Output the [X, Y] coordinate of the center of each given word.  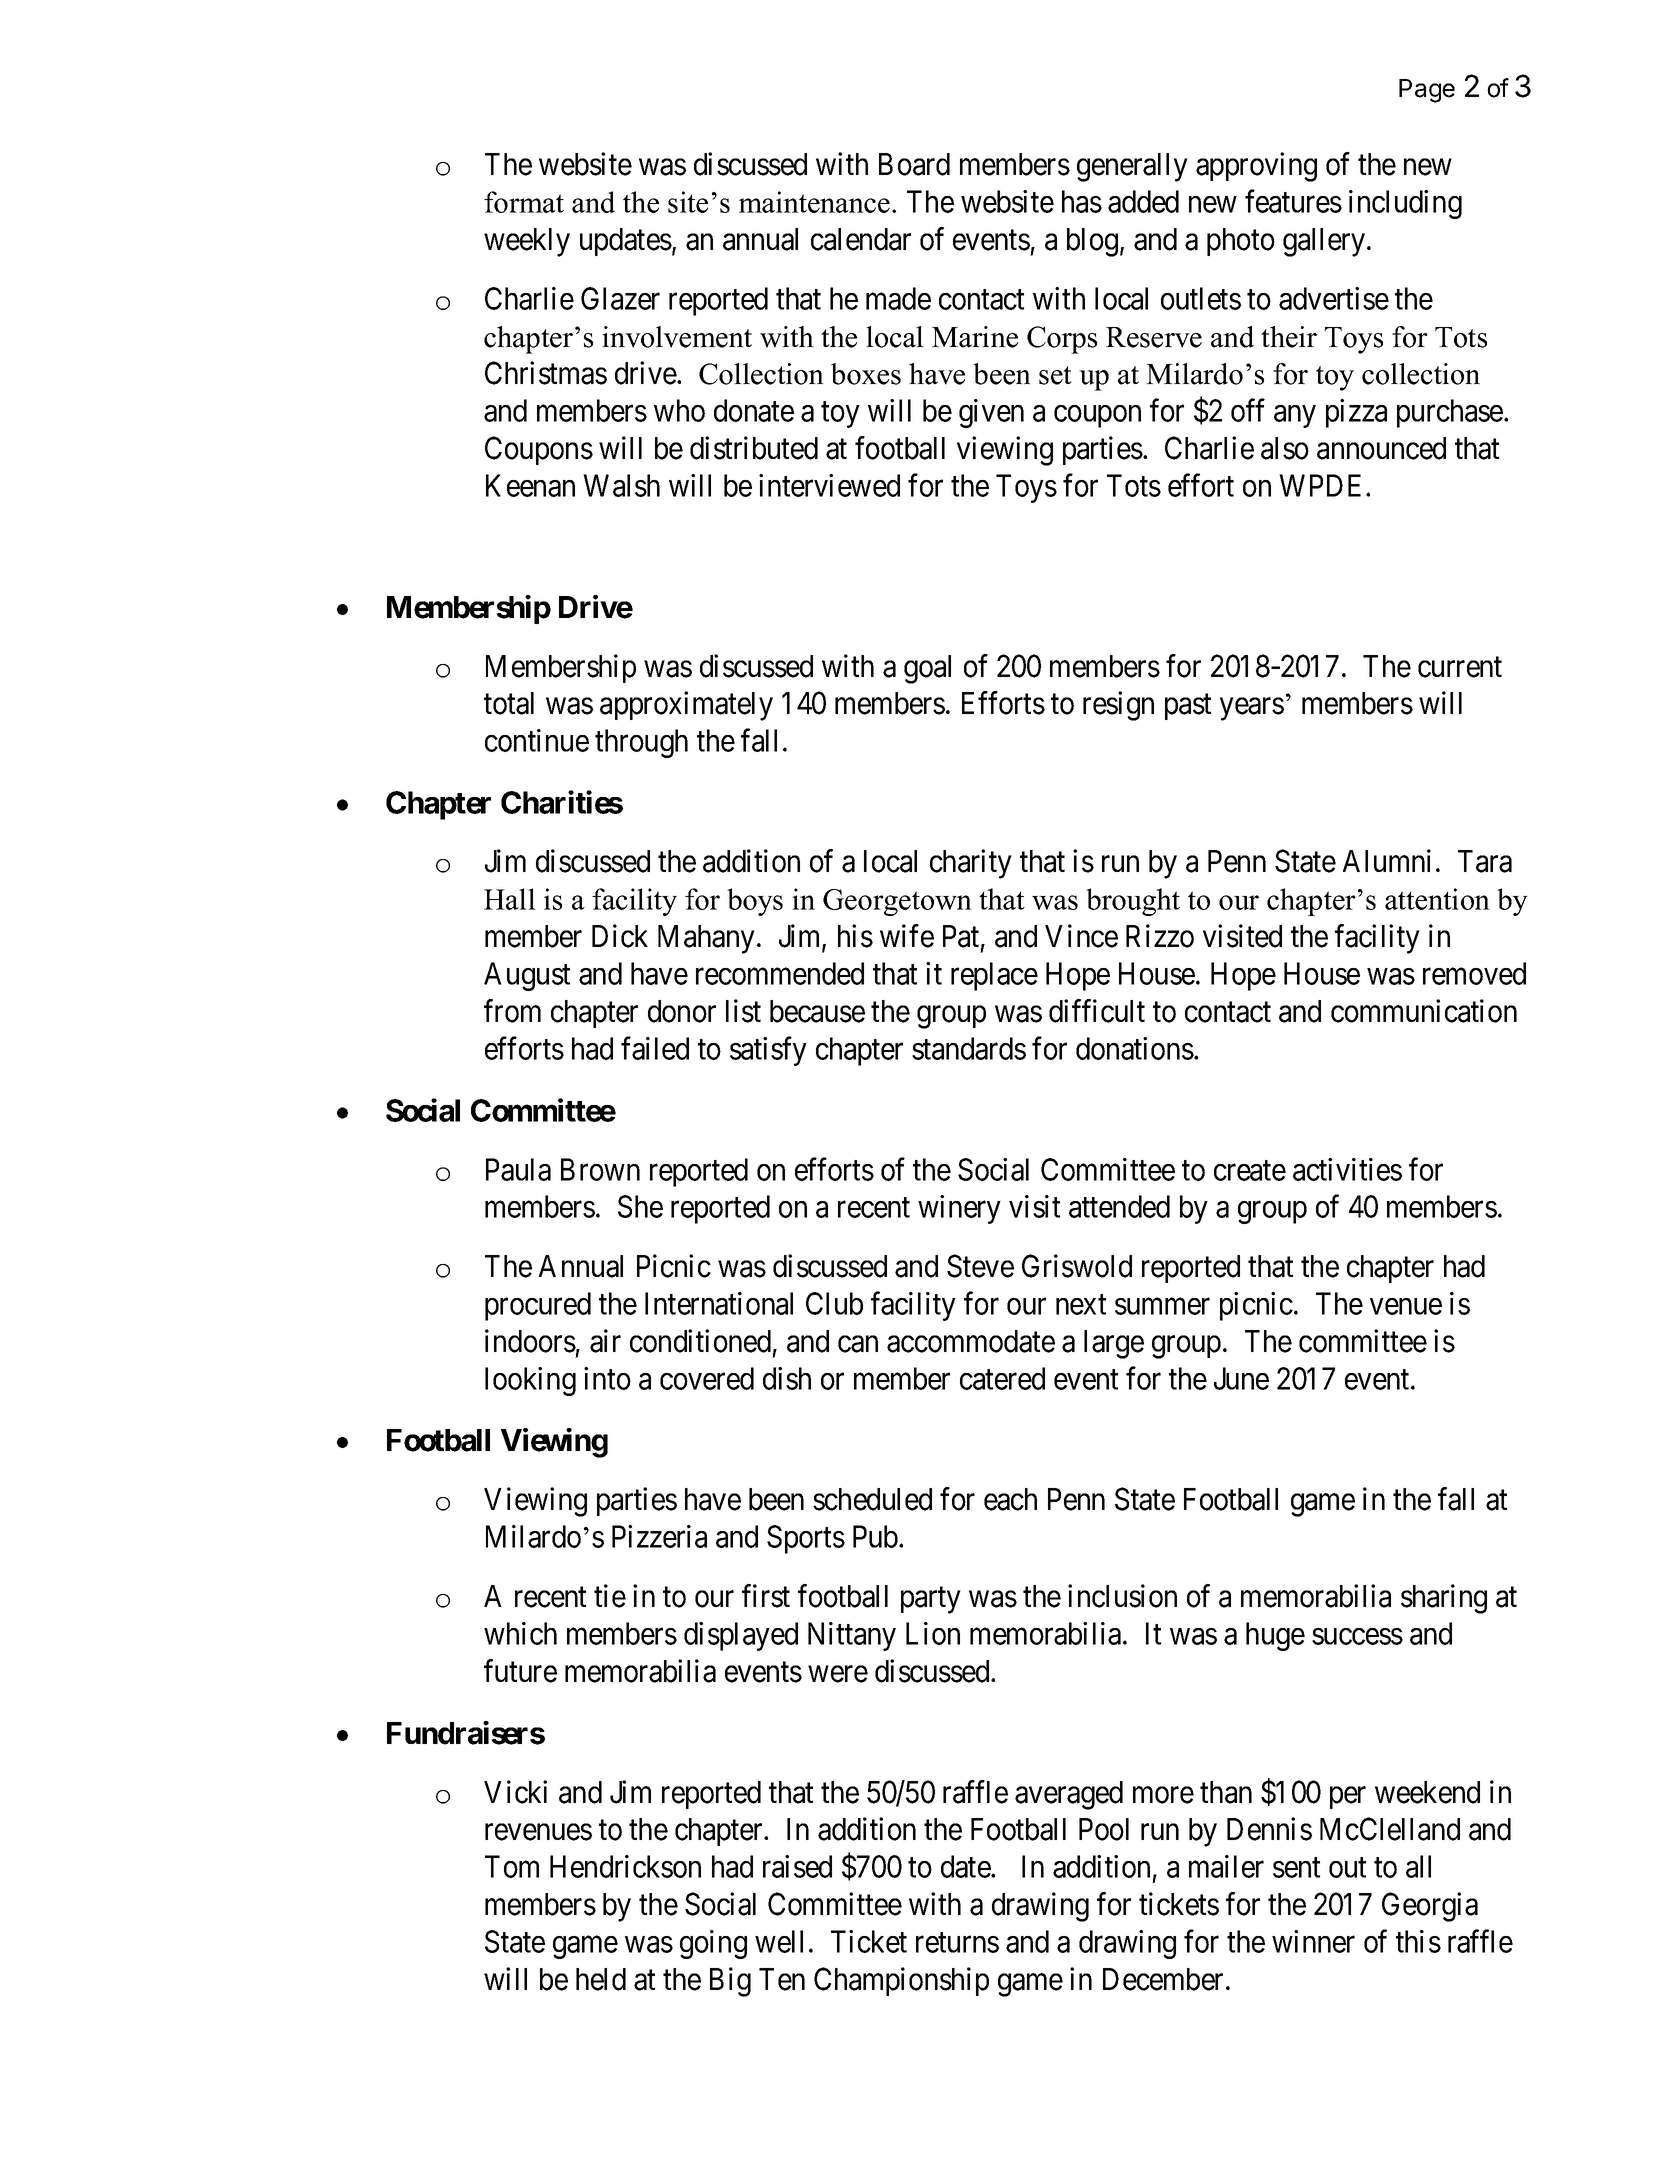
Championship [901, 1981]
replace [994, 976]
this [1418, 1941]
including [1405, 204]
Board [914, 164]
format [524, 202]
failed [655, 1048]
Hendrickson [625, 1866]
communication [1424, 1011]
